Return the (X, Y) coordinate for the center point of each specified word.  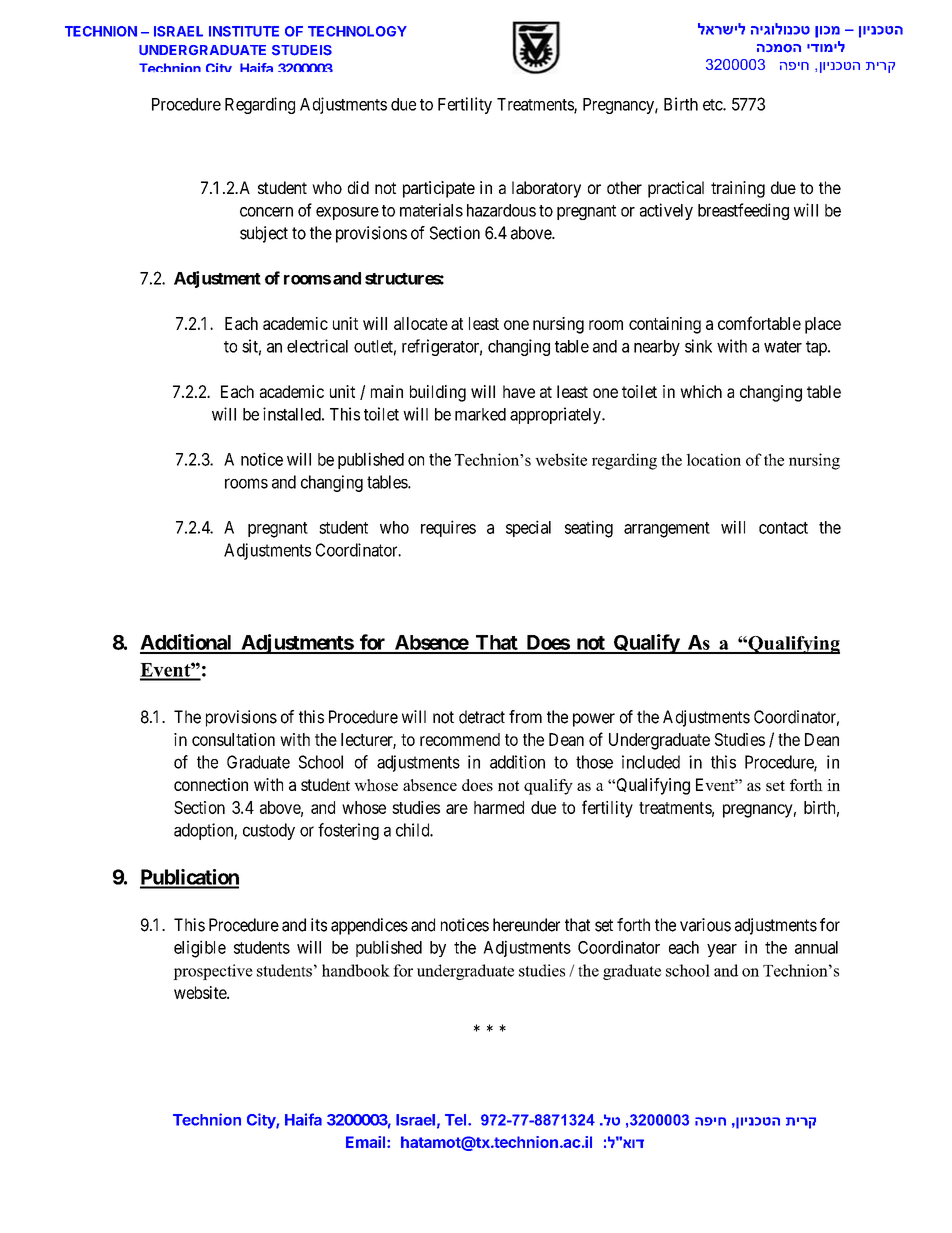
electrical (317, 346)
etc (713, 105)
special (528, 528)
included (651, 762)
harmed (499, 807)
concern (266, 212)
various (705, 925)
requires (448, 528)
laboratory (546, 189)
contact (783, 528)
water (783, 347)
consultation (233, 739)
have (519, 391)
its (319, 925)
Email (367, 1142)
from (525, 717)
